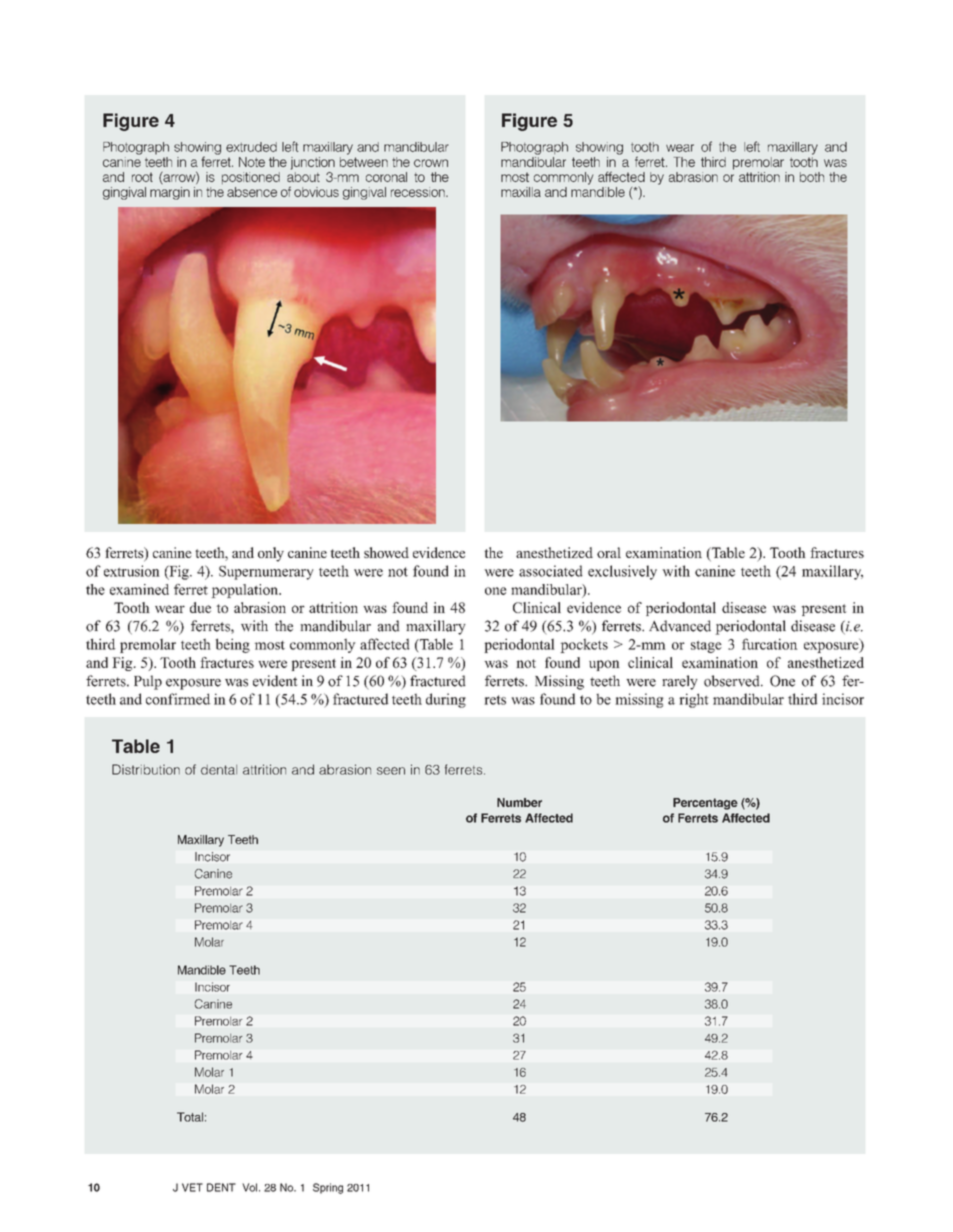  What do you see at coordinates (519, 802) in the page?
I see `Number` at bounding box center [519, 802].
